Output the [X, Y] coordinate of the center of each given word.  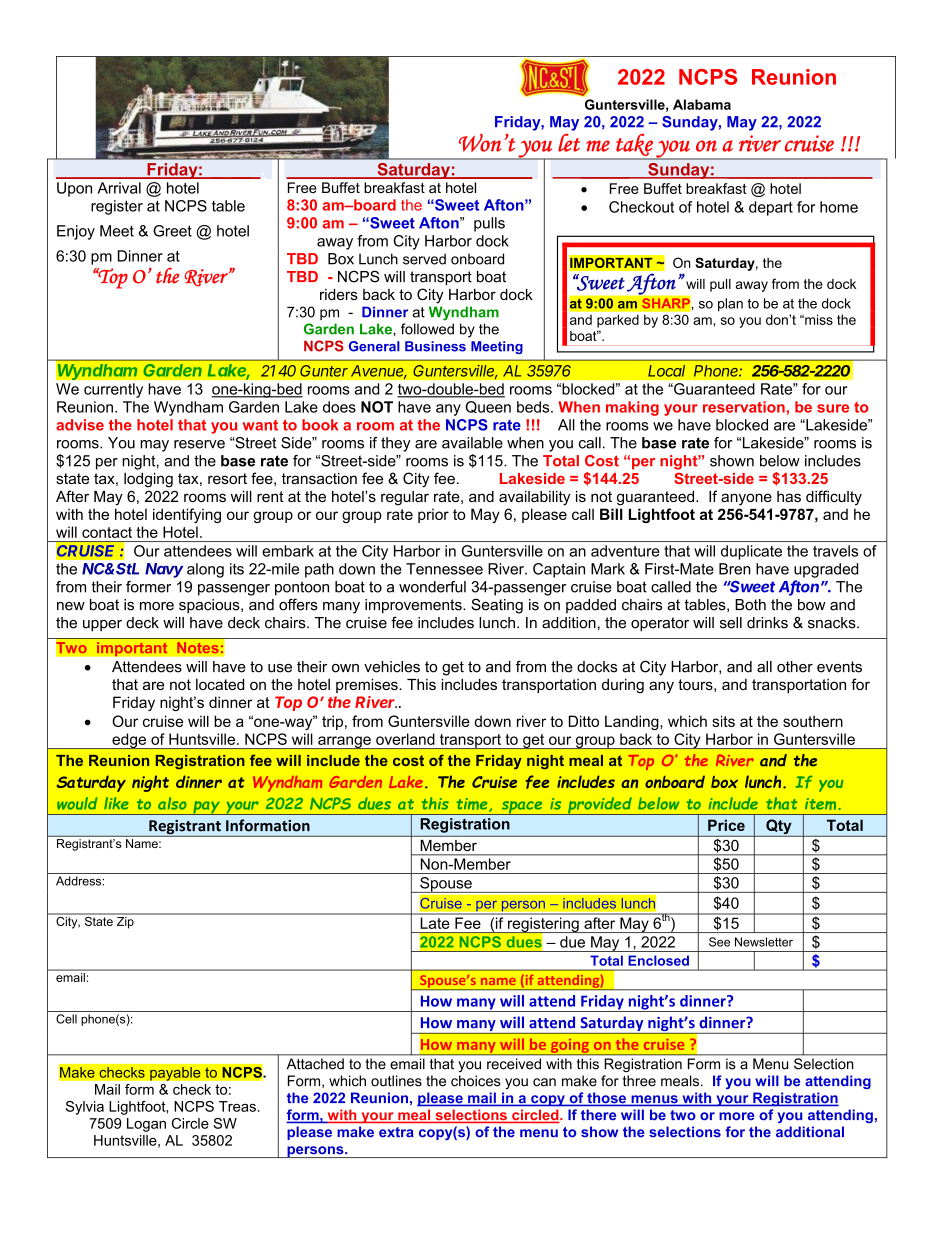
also [172, 803]
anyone [746, 499]
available [472, 443]
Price [726, 825]
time [473, 805]
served [424, 259]
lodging [148, 480]
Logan [146, 1125]
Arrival [119, 188]
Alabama [702, 104]
